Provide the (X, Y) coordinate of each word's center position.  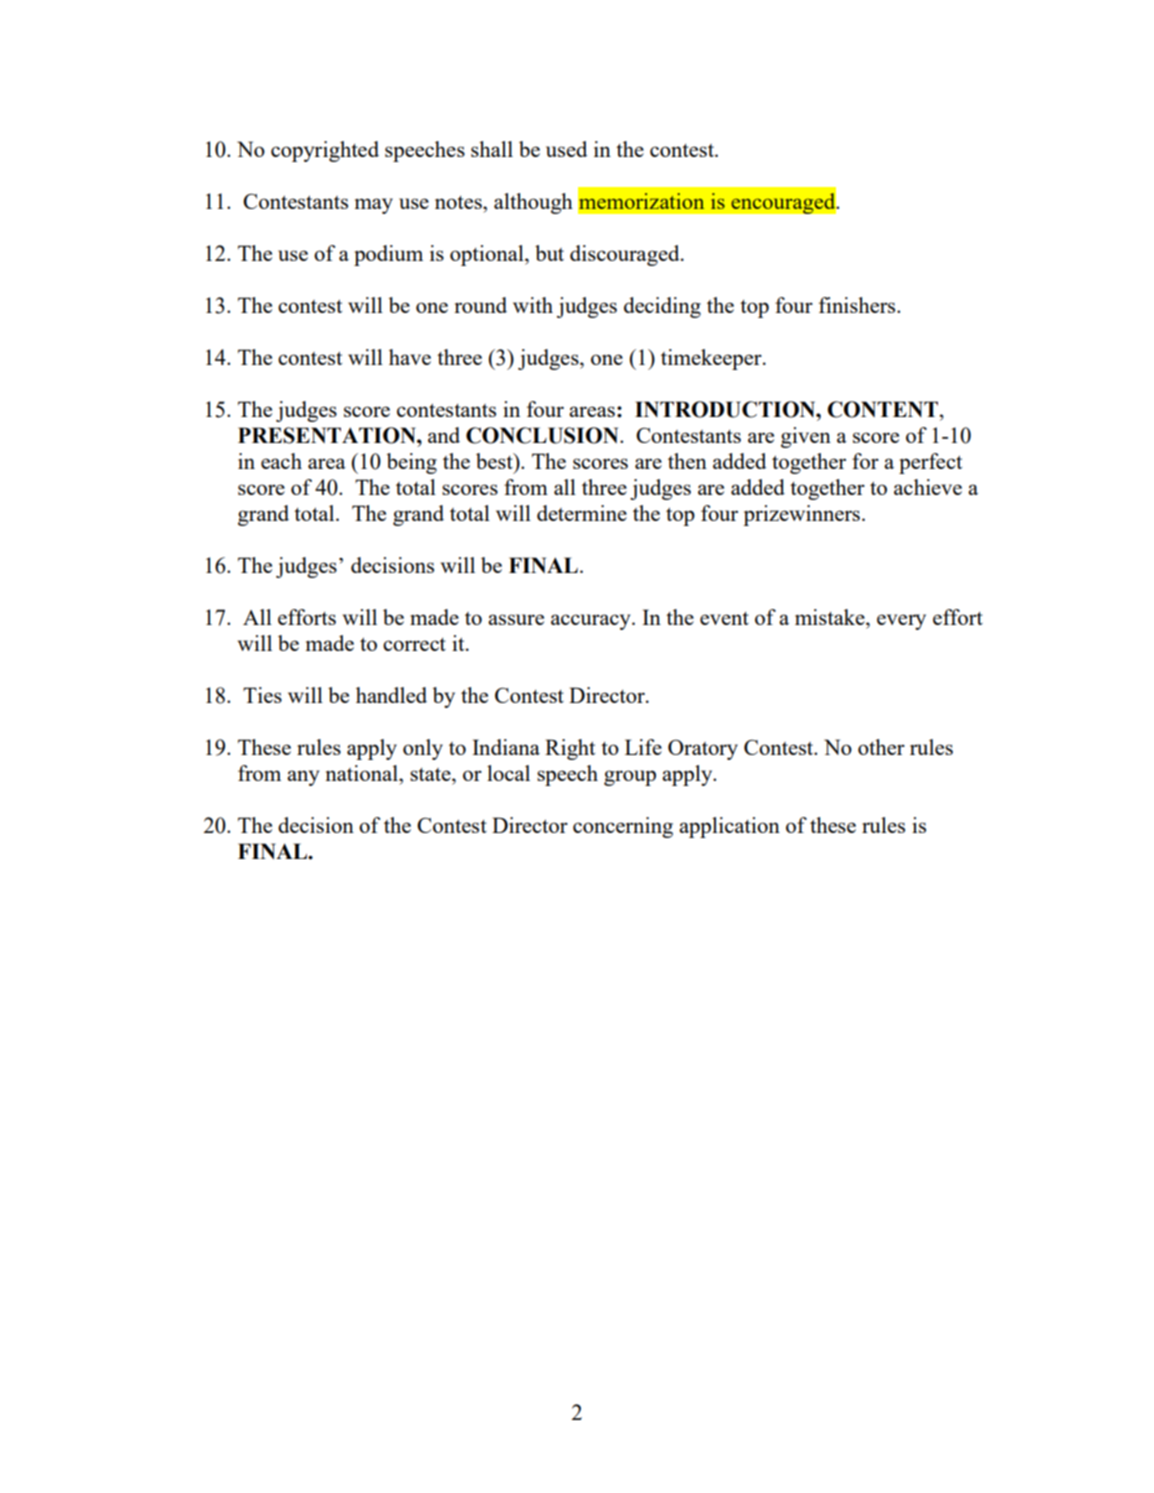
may (374, 206)
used (566, 149)
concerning (623, 827)
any (303, 778)
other (881, 747)
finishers (858, 305)
